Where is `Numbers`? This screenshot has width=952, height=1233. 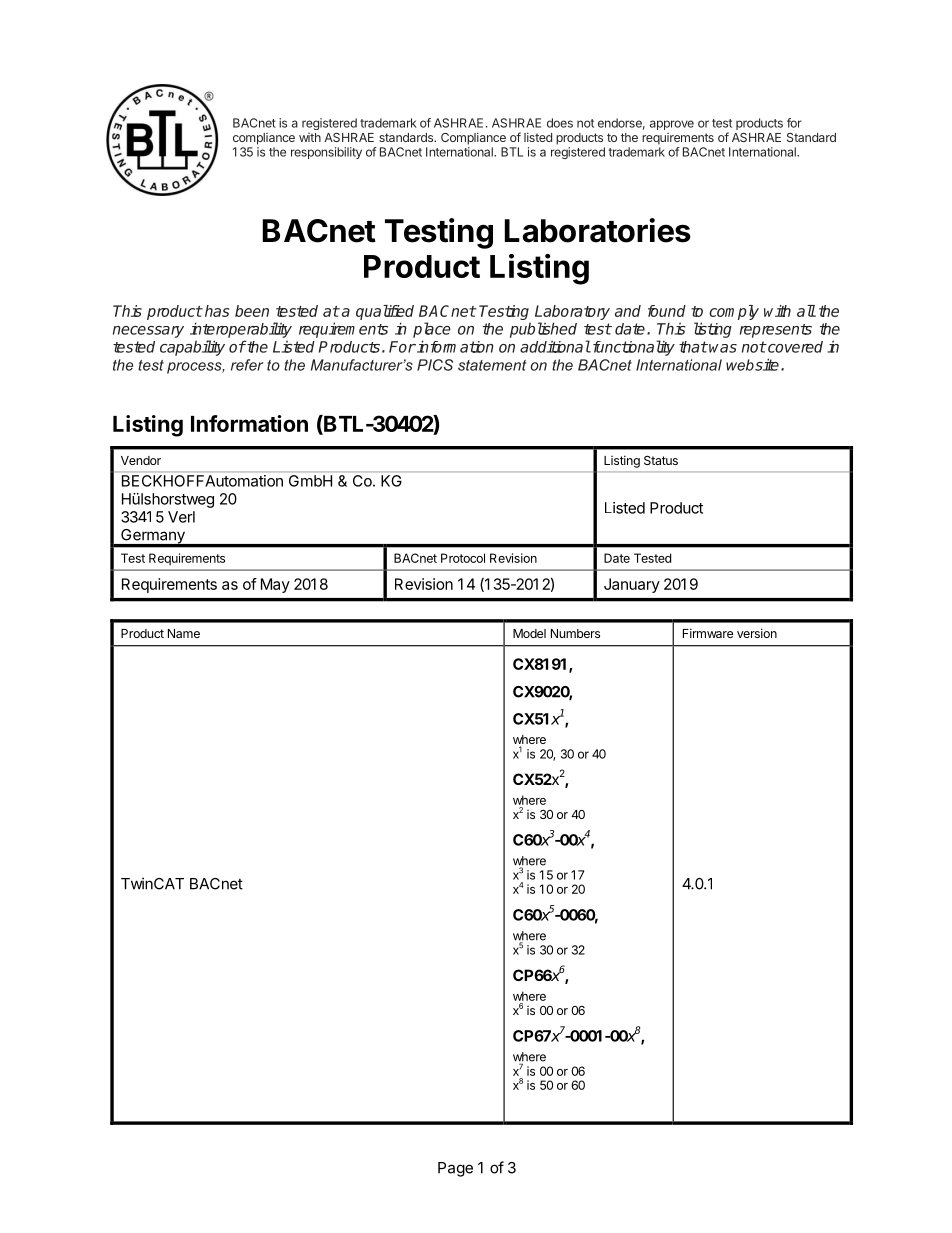 Numbers is located at coordinates (575, 633).
